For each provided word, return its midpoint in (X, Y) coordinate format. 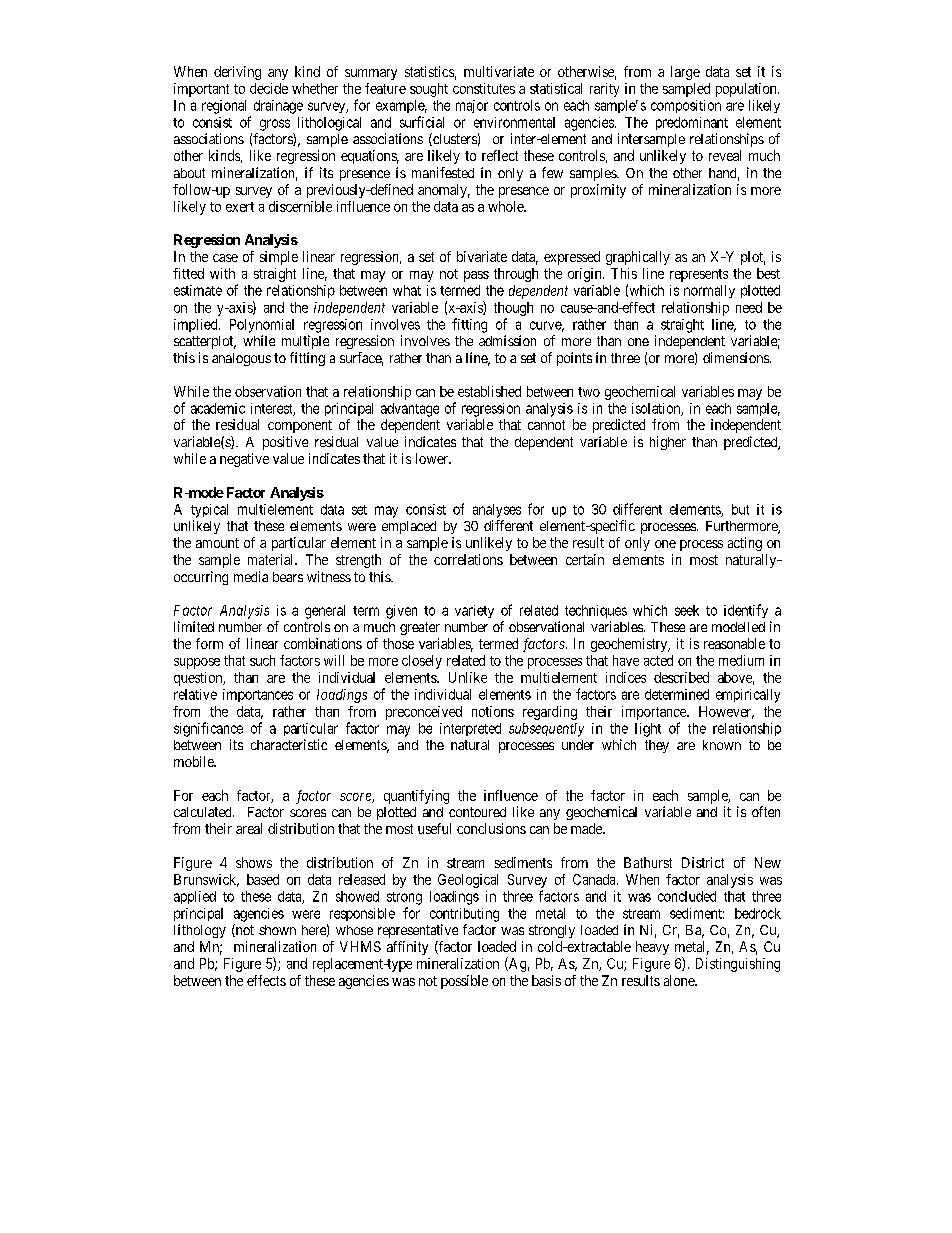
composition (686, 106)
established (489, 391)
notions (493, 711)
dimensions (737, 357)
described (681, 677)
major (472, 106)
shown (277, 930)
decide (269, 88)
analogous (241, 359)
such (262, 660)
